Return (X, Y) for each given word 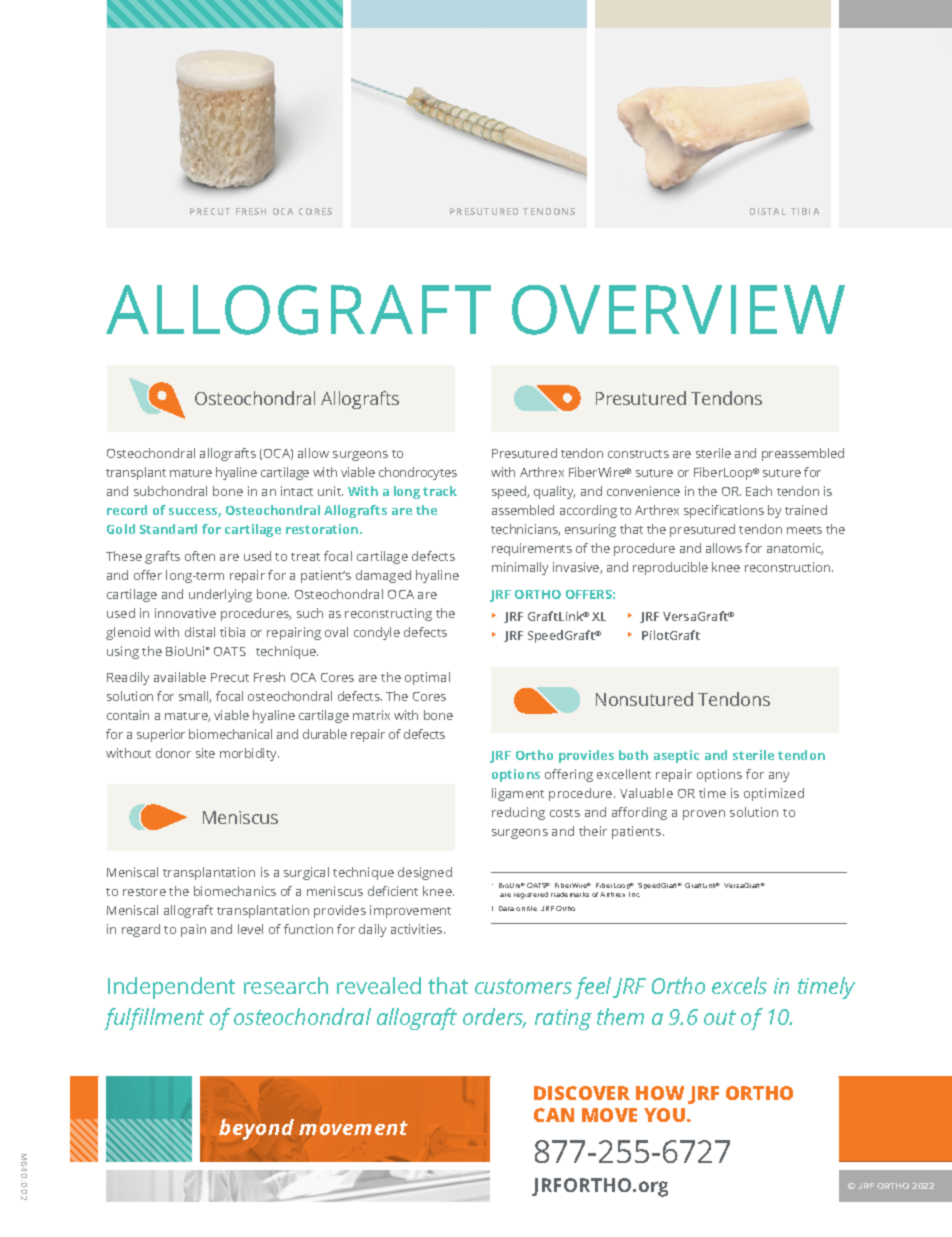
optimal (427, 678)
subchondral (170, 491)
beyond (256, 1129)
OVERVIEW (678, 310)
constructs (638, 454)
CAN (554, 1115)
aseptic (676, 756)
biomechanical (230, 734)
